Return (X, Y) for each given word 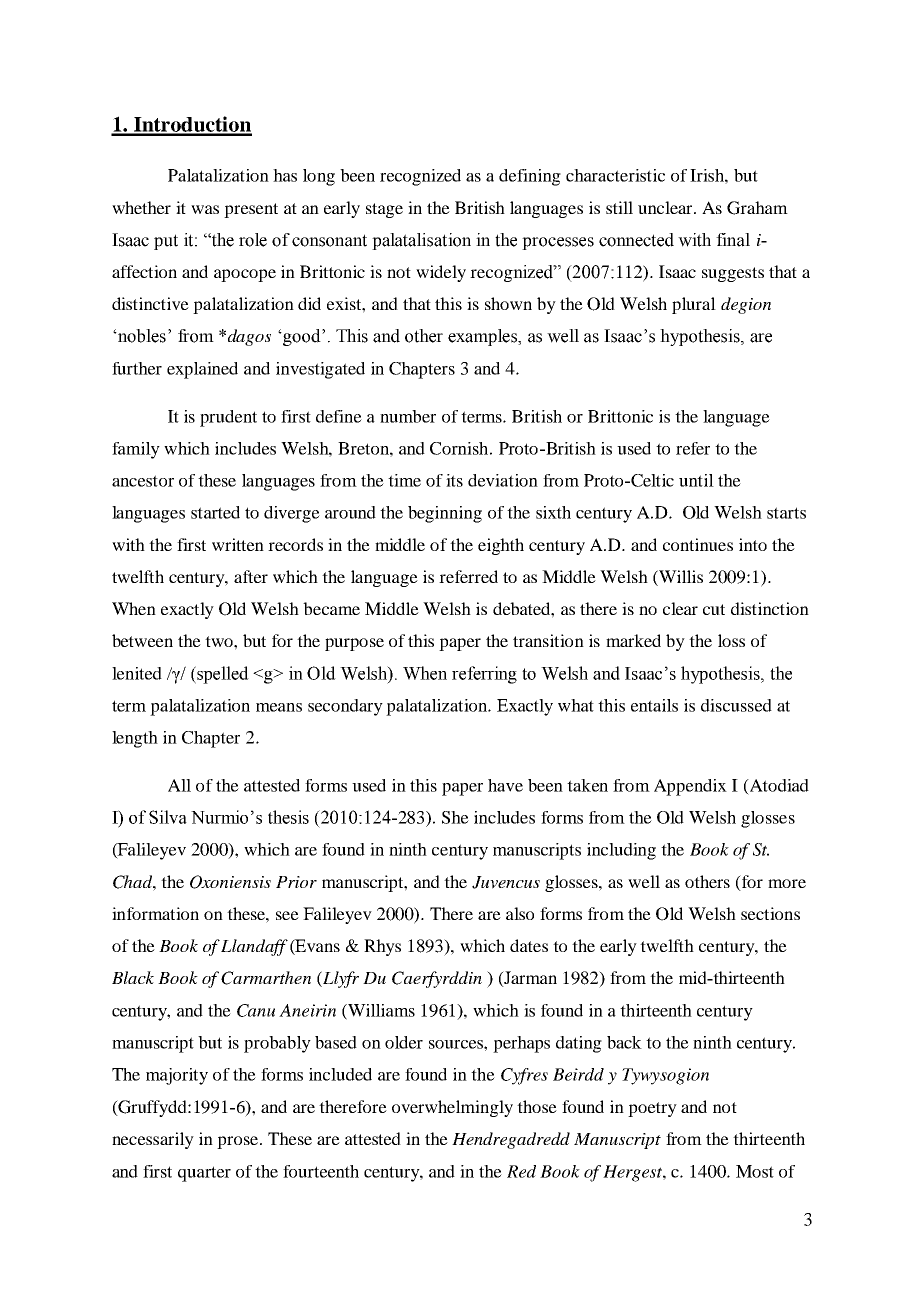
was (205, 209)
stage (384, 210)
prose (239, 1142)
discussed (736, 705)
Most (755, 1171)
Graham (757, 208)
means (279, 707)
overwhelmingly (452, 1108)
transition (548, 640)
